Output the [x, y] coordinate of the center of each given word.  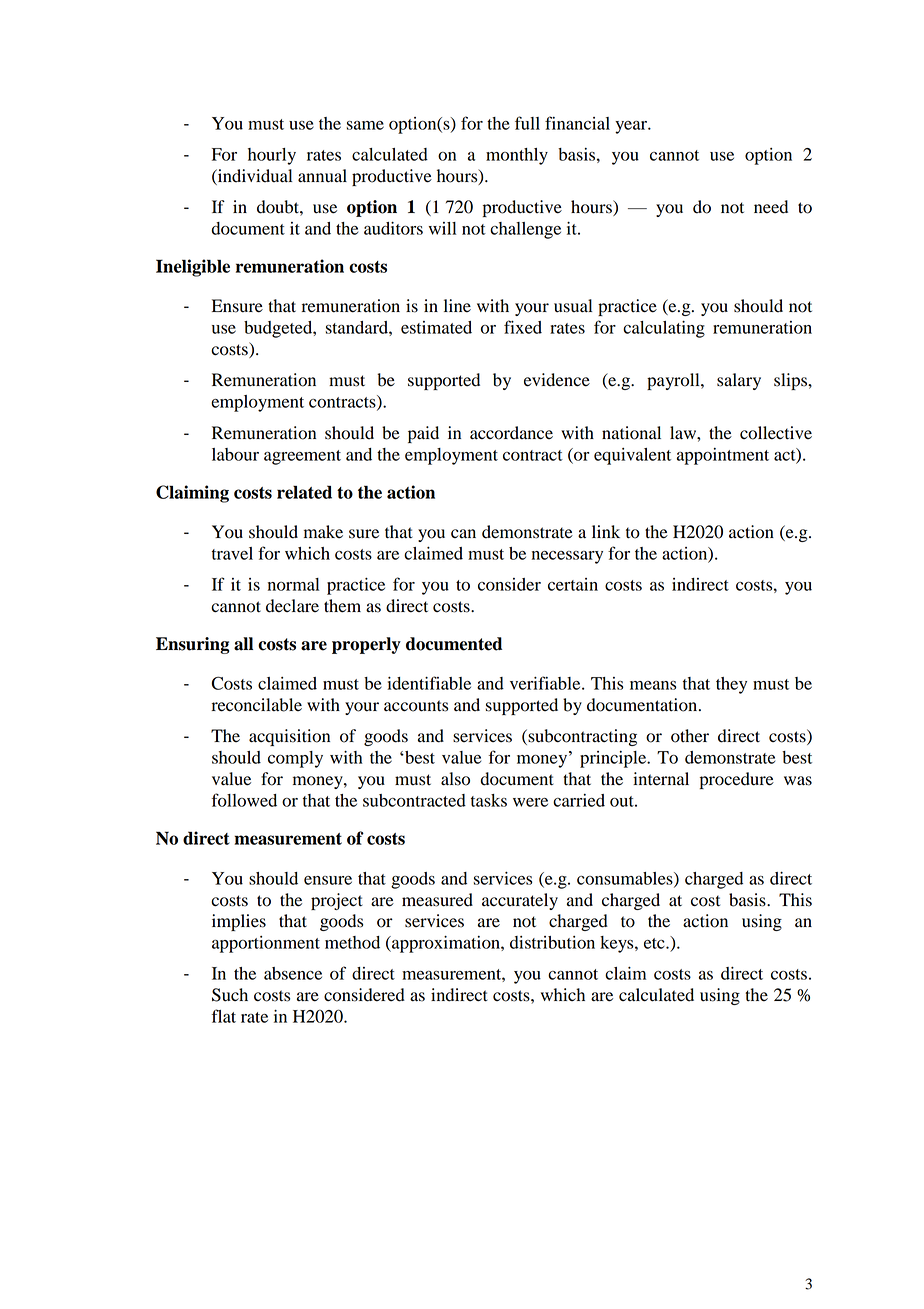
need [771, 207]
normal [293, 584]
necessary [567, 557]
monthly [517, 156]
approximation [446, 944]
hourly [272, 156]
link [606, 531]
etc [655, 943]
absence [293, 973]
